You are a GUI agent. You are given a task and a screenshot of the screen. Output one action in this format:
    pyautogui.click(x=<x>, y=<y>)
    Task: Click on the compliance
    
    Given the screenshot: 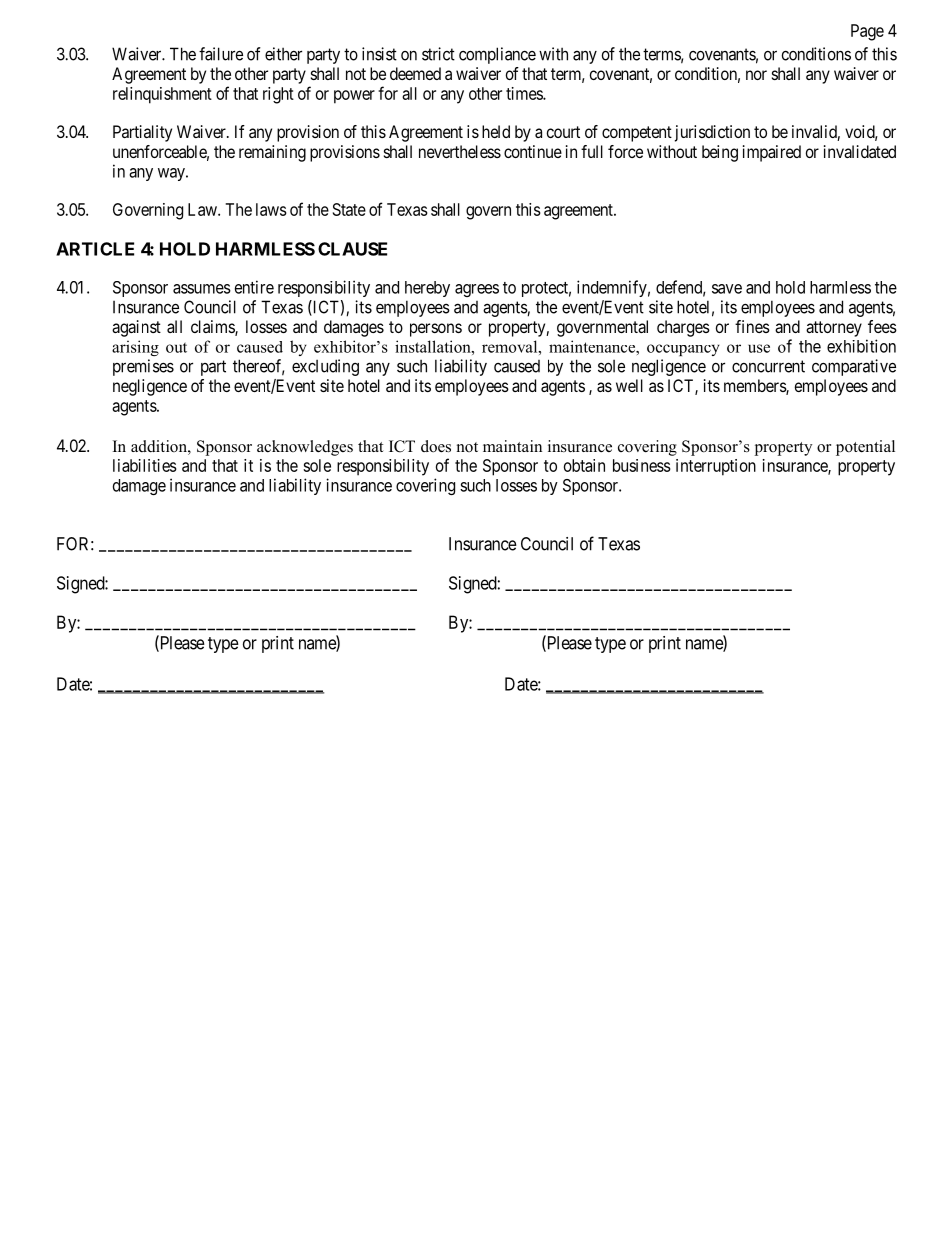 What is the action you would take?
    pyautogui.click(x=497, y=55)
